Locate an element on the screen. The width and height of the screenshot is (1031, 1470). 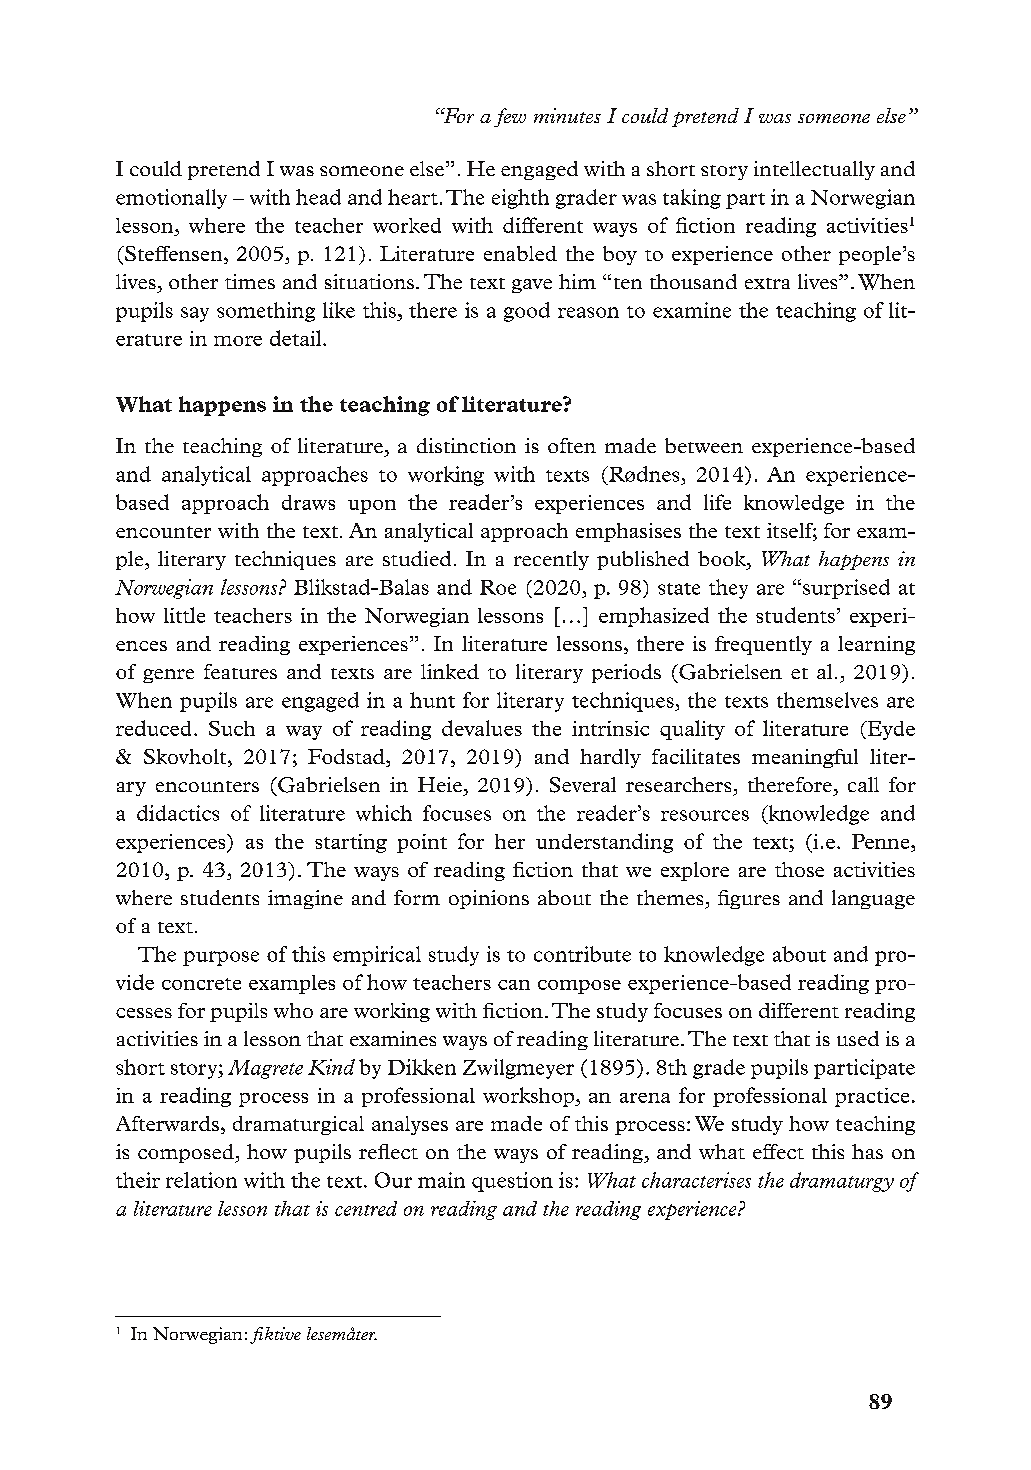
intellectually is located at coordinates (814, 170).
